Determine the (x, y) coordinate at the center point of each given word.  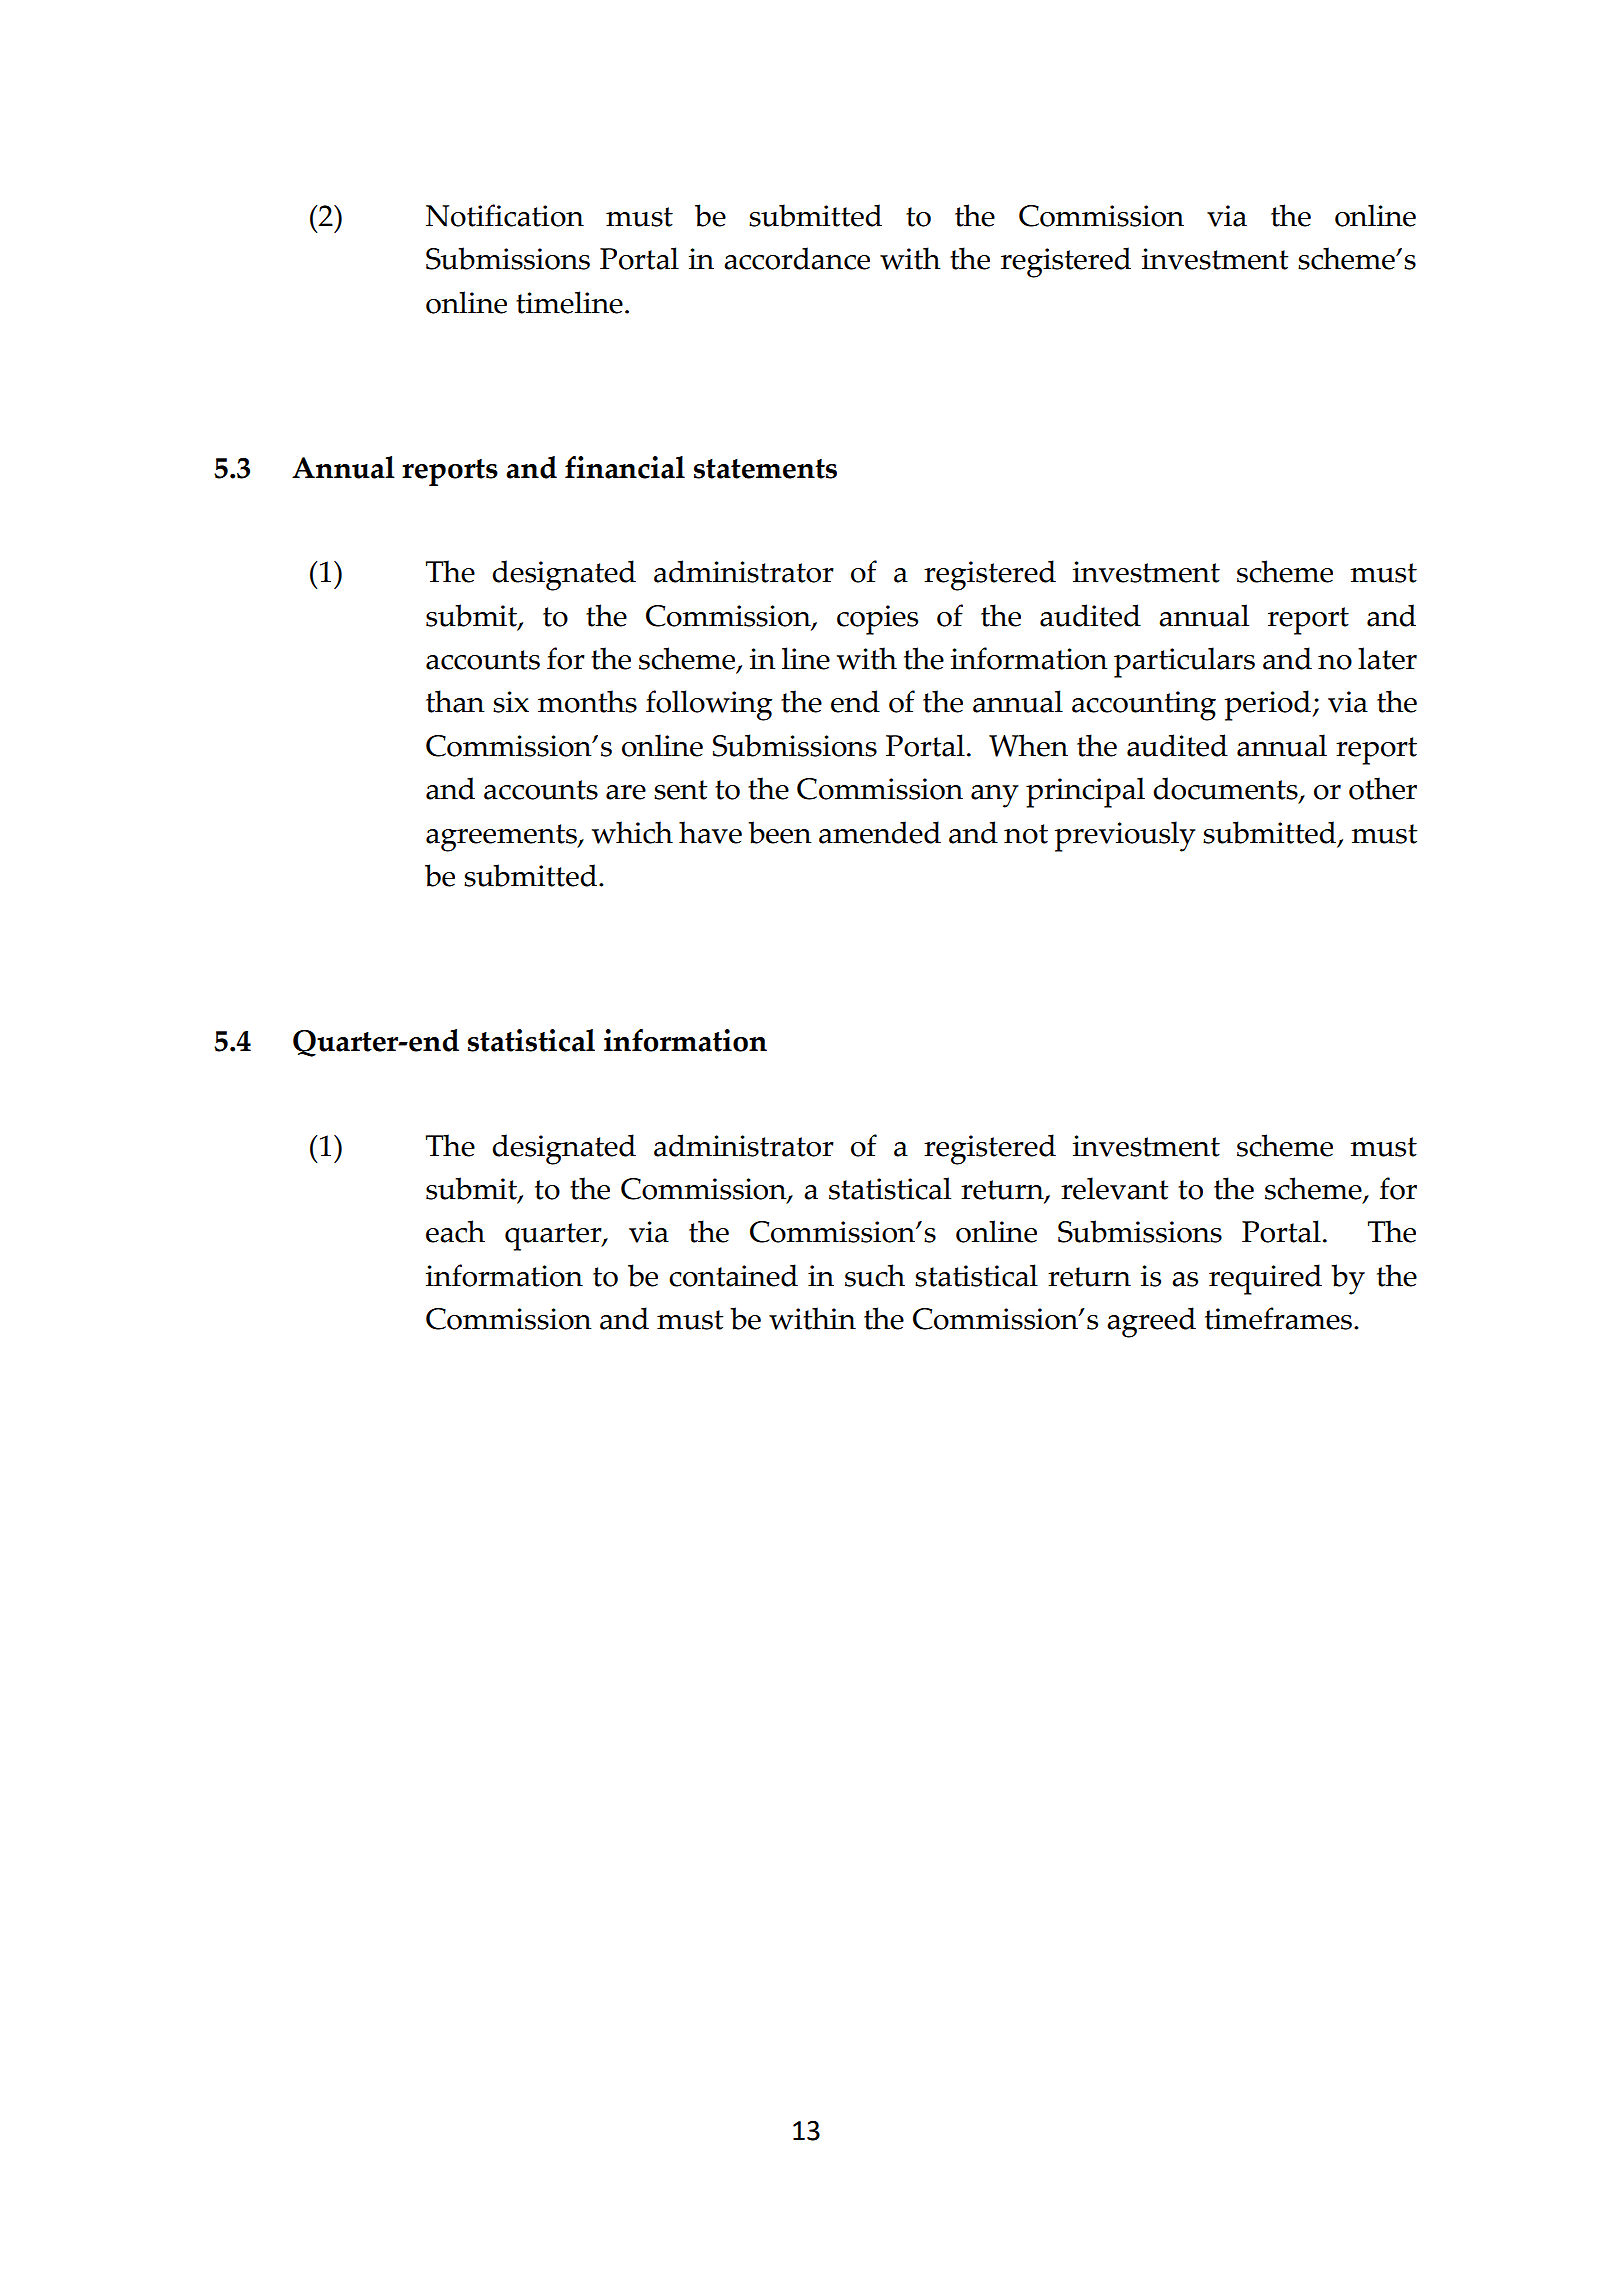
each (455, 1231)
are (626, 792)
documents (1226, 790)
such (875, 1275)
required (1265, 1279)
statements (765, 469)
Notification (505, 215)
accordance (797, 258)
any (995, 796)
